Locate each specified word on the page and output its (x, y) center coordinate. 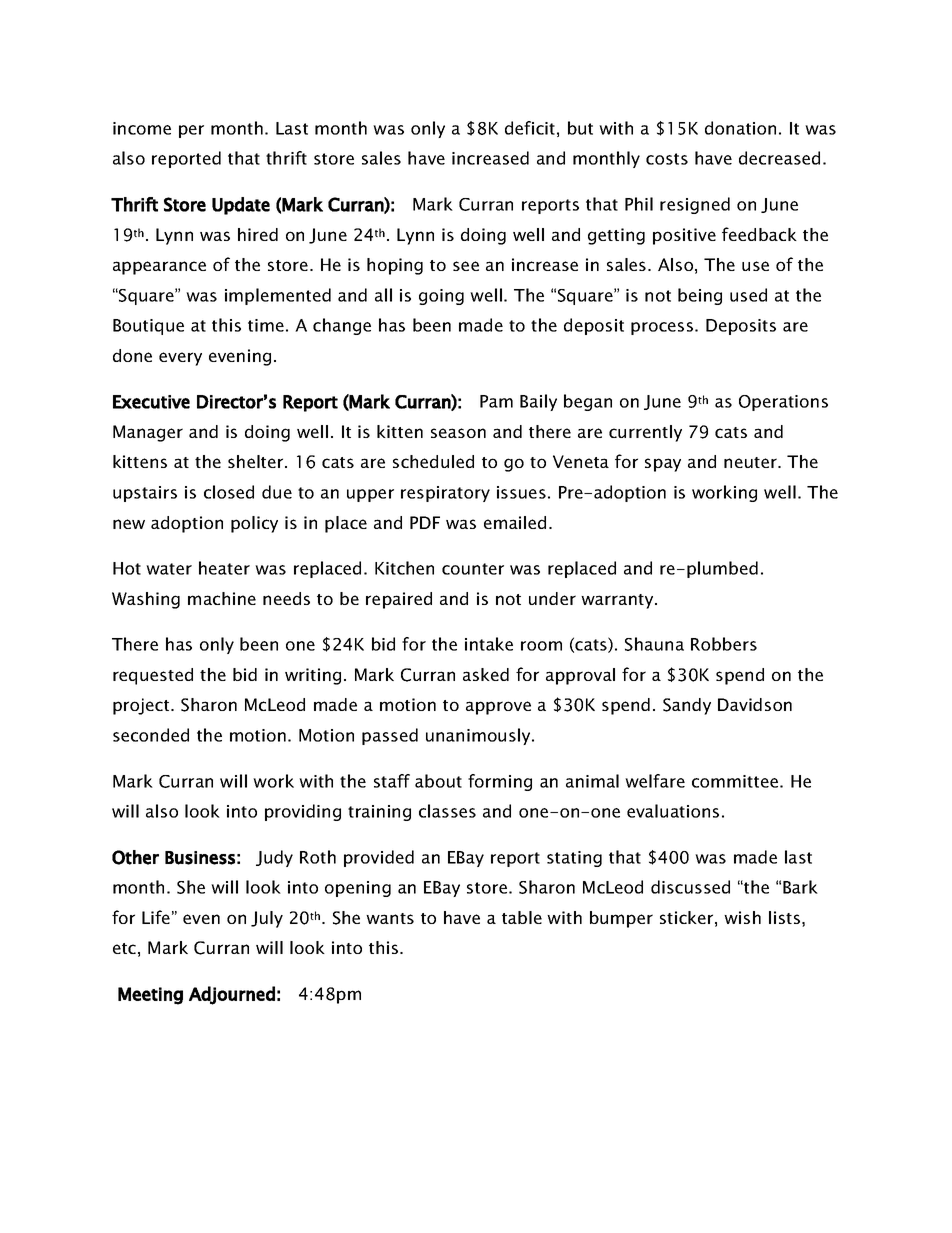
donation (740, 128)
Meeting (150, 996)
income (142, 128)
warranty (618, 601)
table (522, 917)
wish (742, 917)
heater (224, 568)
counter (473, 569)
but (580, 128)
